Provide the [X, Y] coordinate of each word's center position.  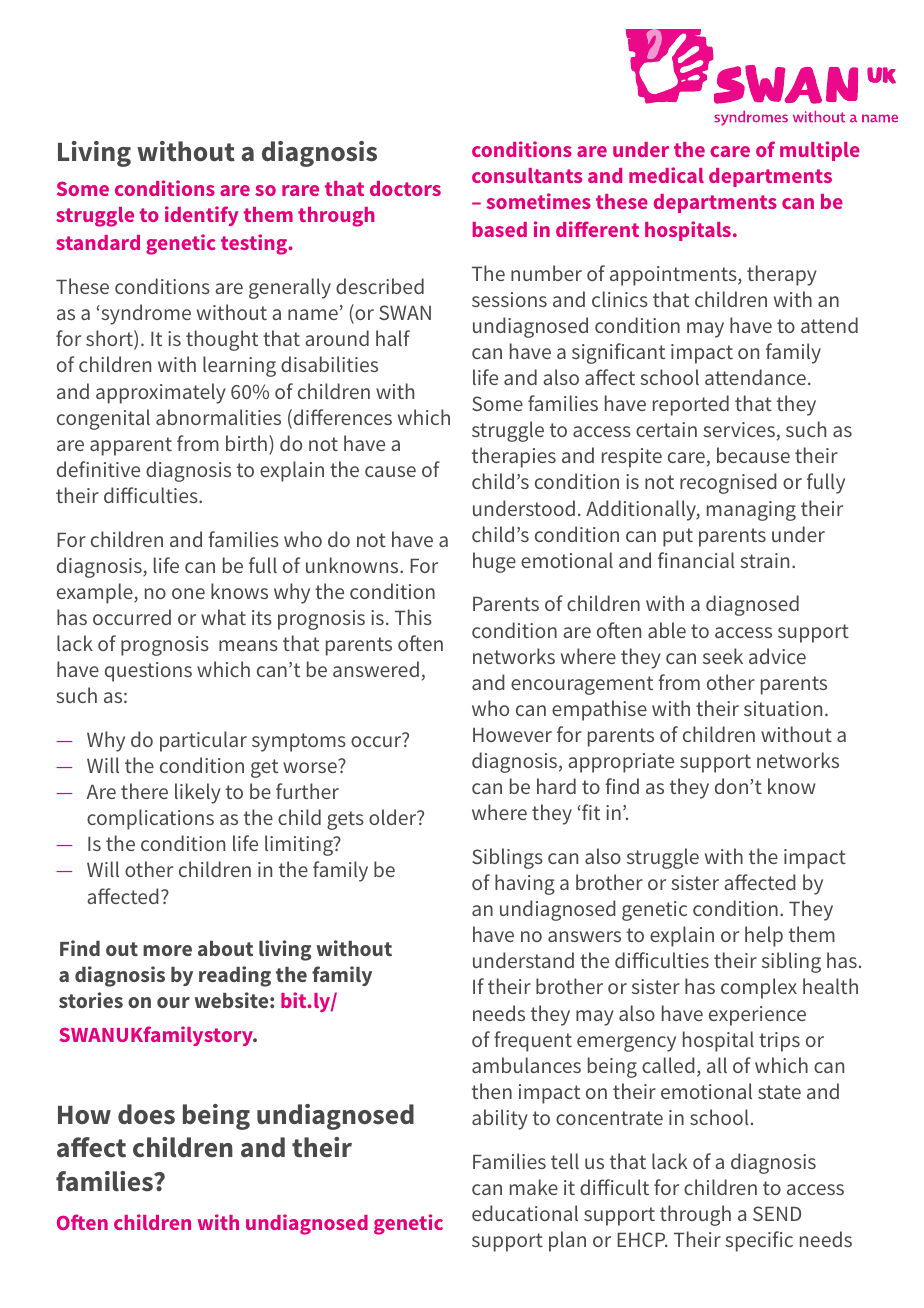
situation [783, 708]
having [525, 884]
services [739, 429]
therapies [514, 457]
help [764, 936]
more [167, 950]
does [146, 1114]
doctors [405, 188]
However [512, 734]
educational [525, 1213]
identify [201, 216]
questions [148, 672]
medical [666, 175]
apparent [131, 446]
